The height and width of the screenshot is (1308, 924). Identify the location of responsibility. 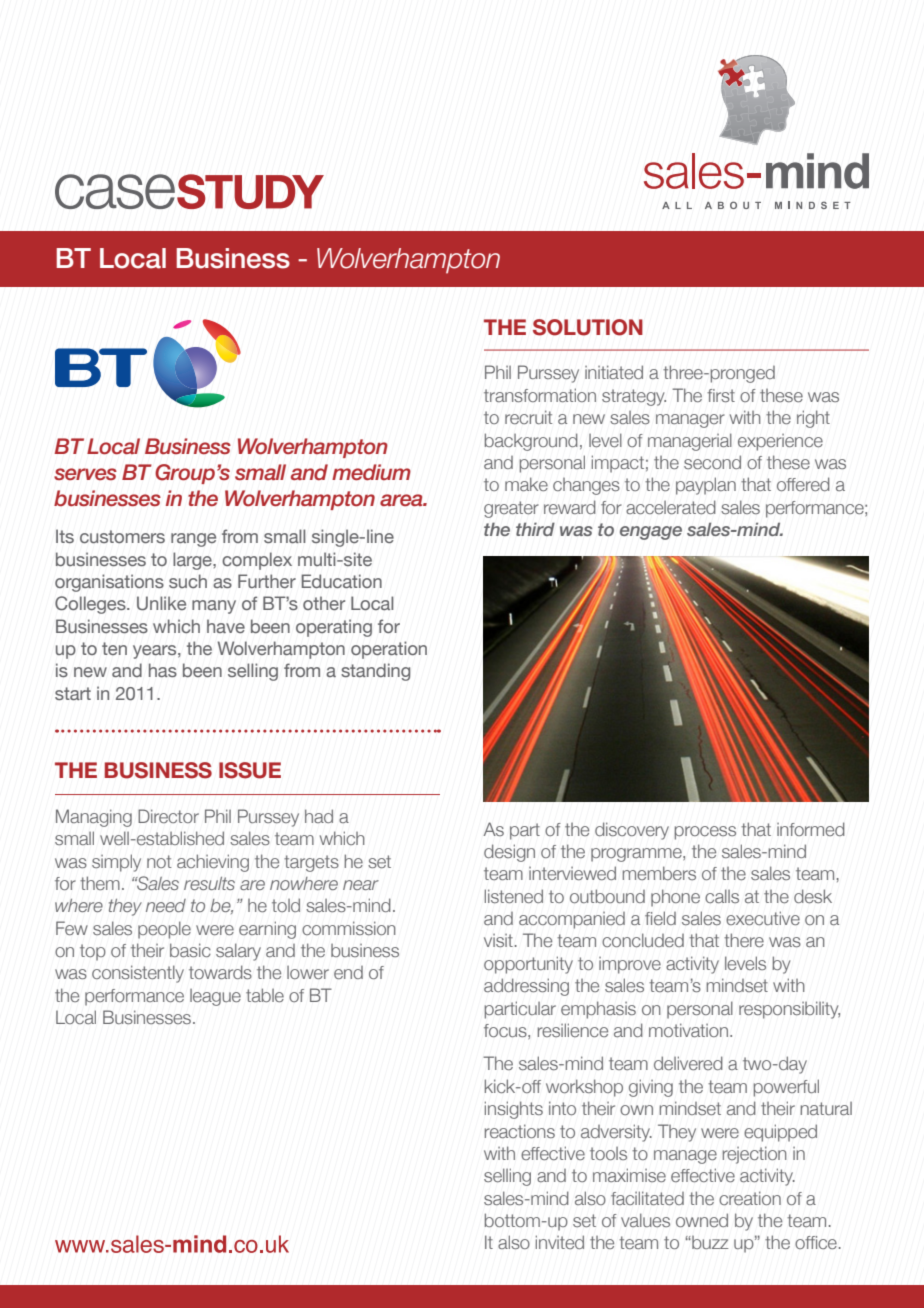
(789, 1010).
